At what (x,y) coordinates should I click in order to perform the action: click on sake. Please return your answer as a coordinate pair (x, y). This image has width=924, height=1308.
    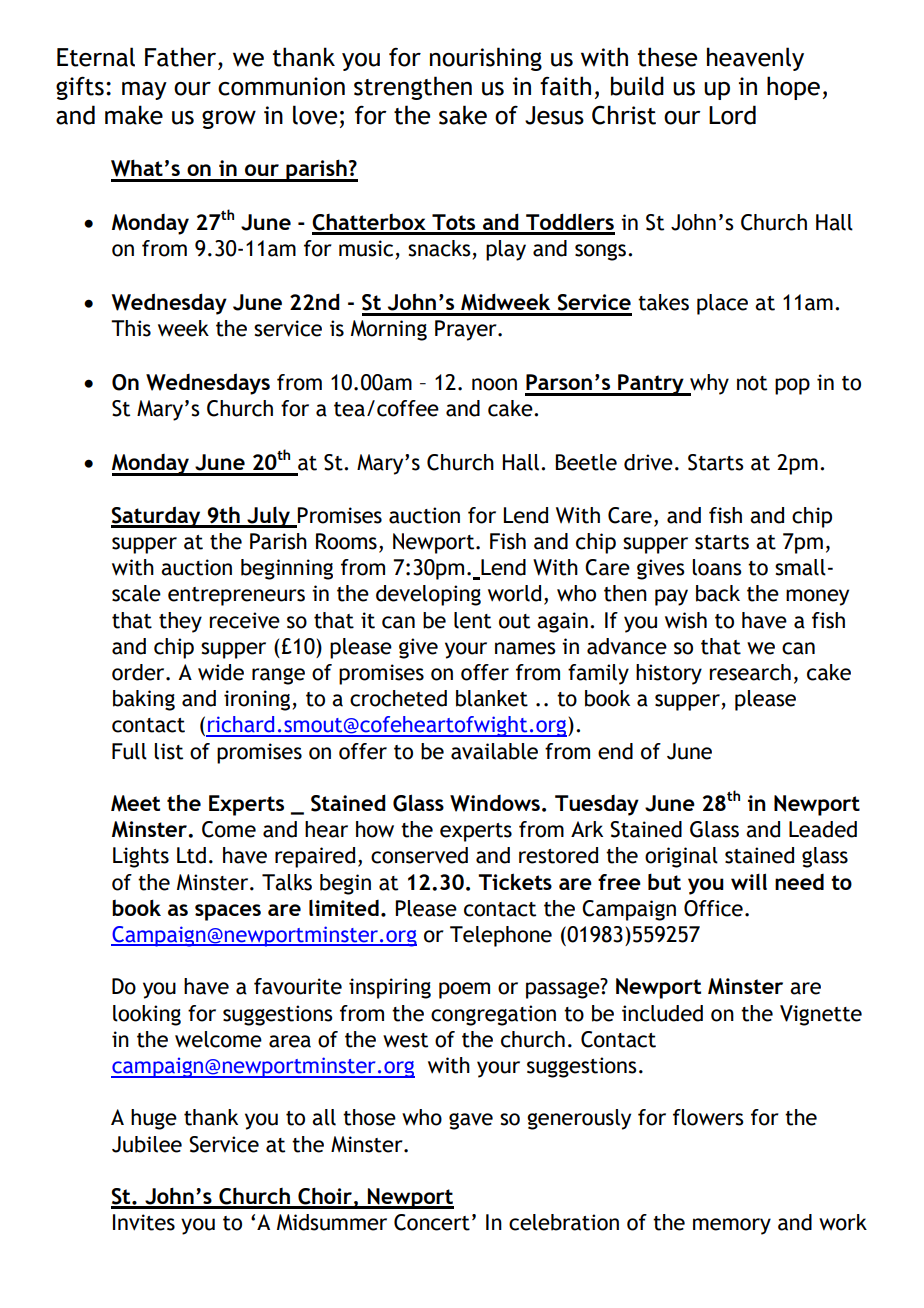
    Looking at the image, I should click on (463, 115).
